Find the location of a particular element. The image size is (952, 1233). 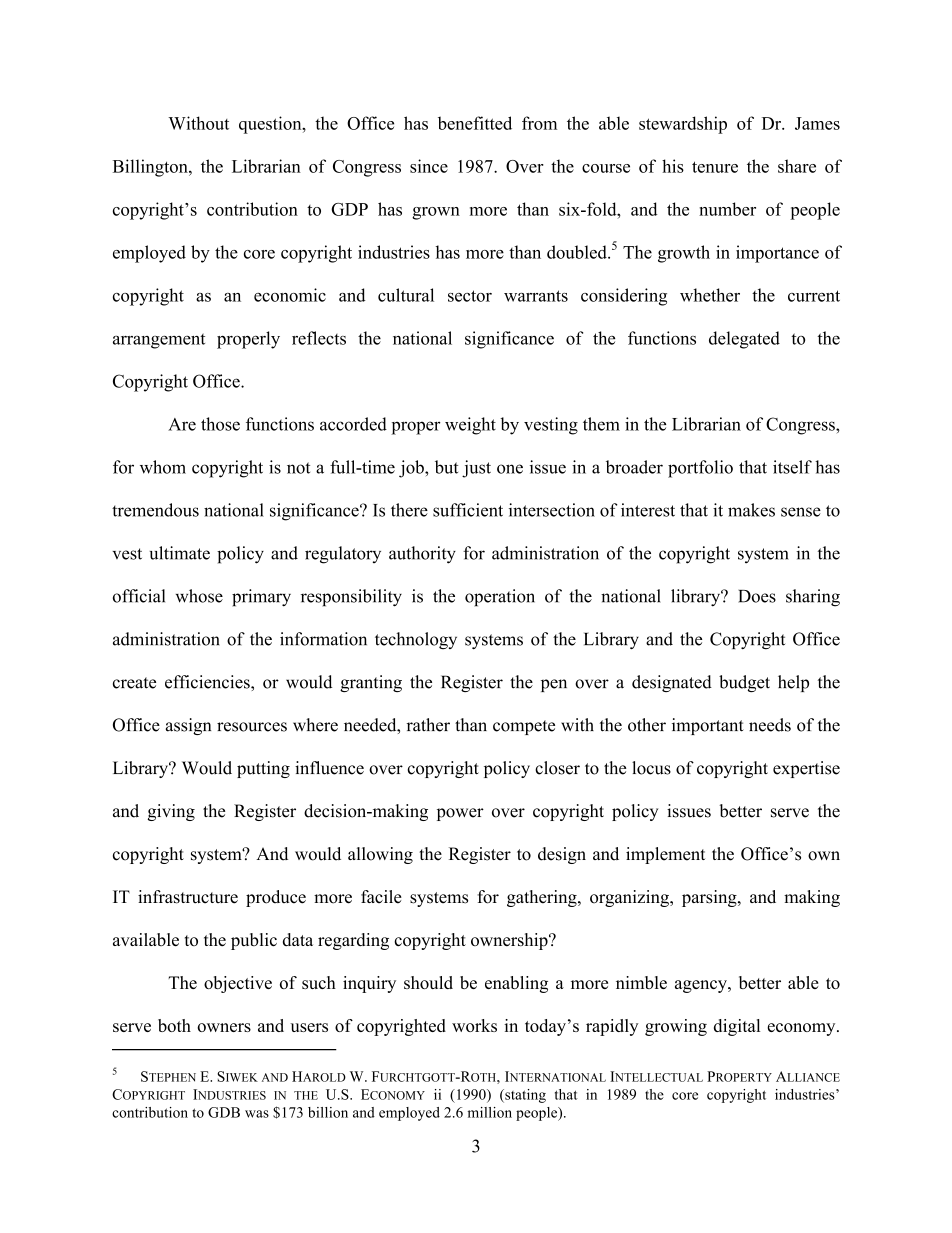

whose is located at coordinates (199, 596).
